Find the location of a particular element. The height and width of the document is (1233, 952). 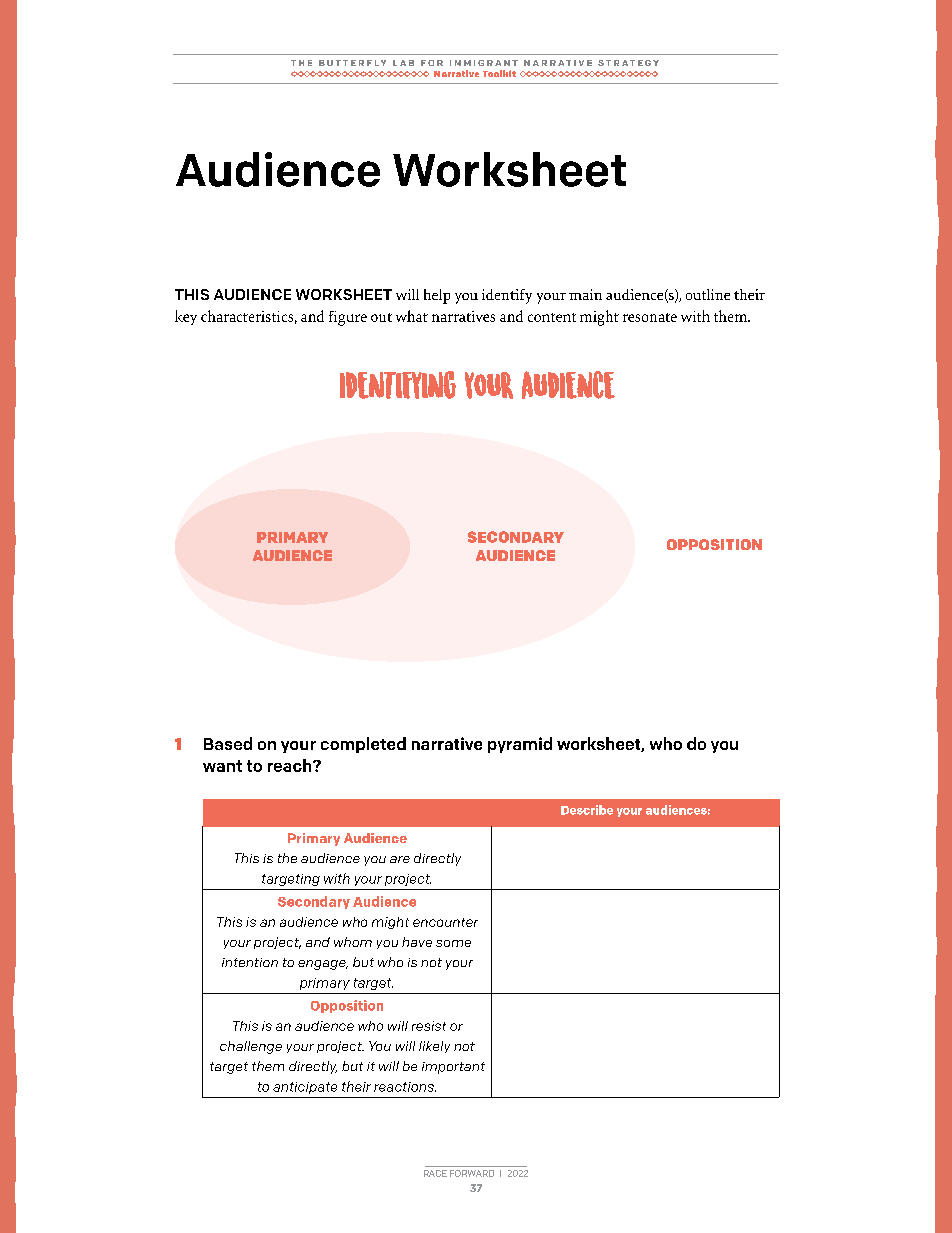

FORWARD is located at coordinates (472, 1173).
